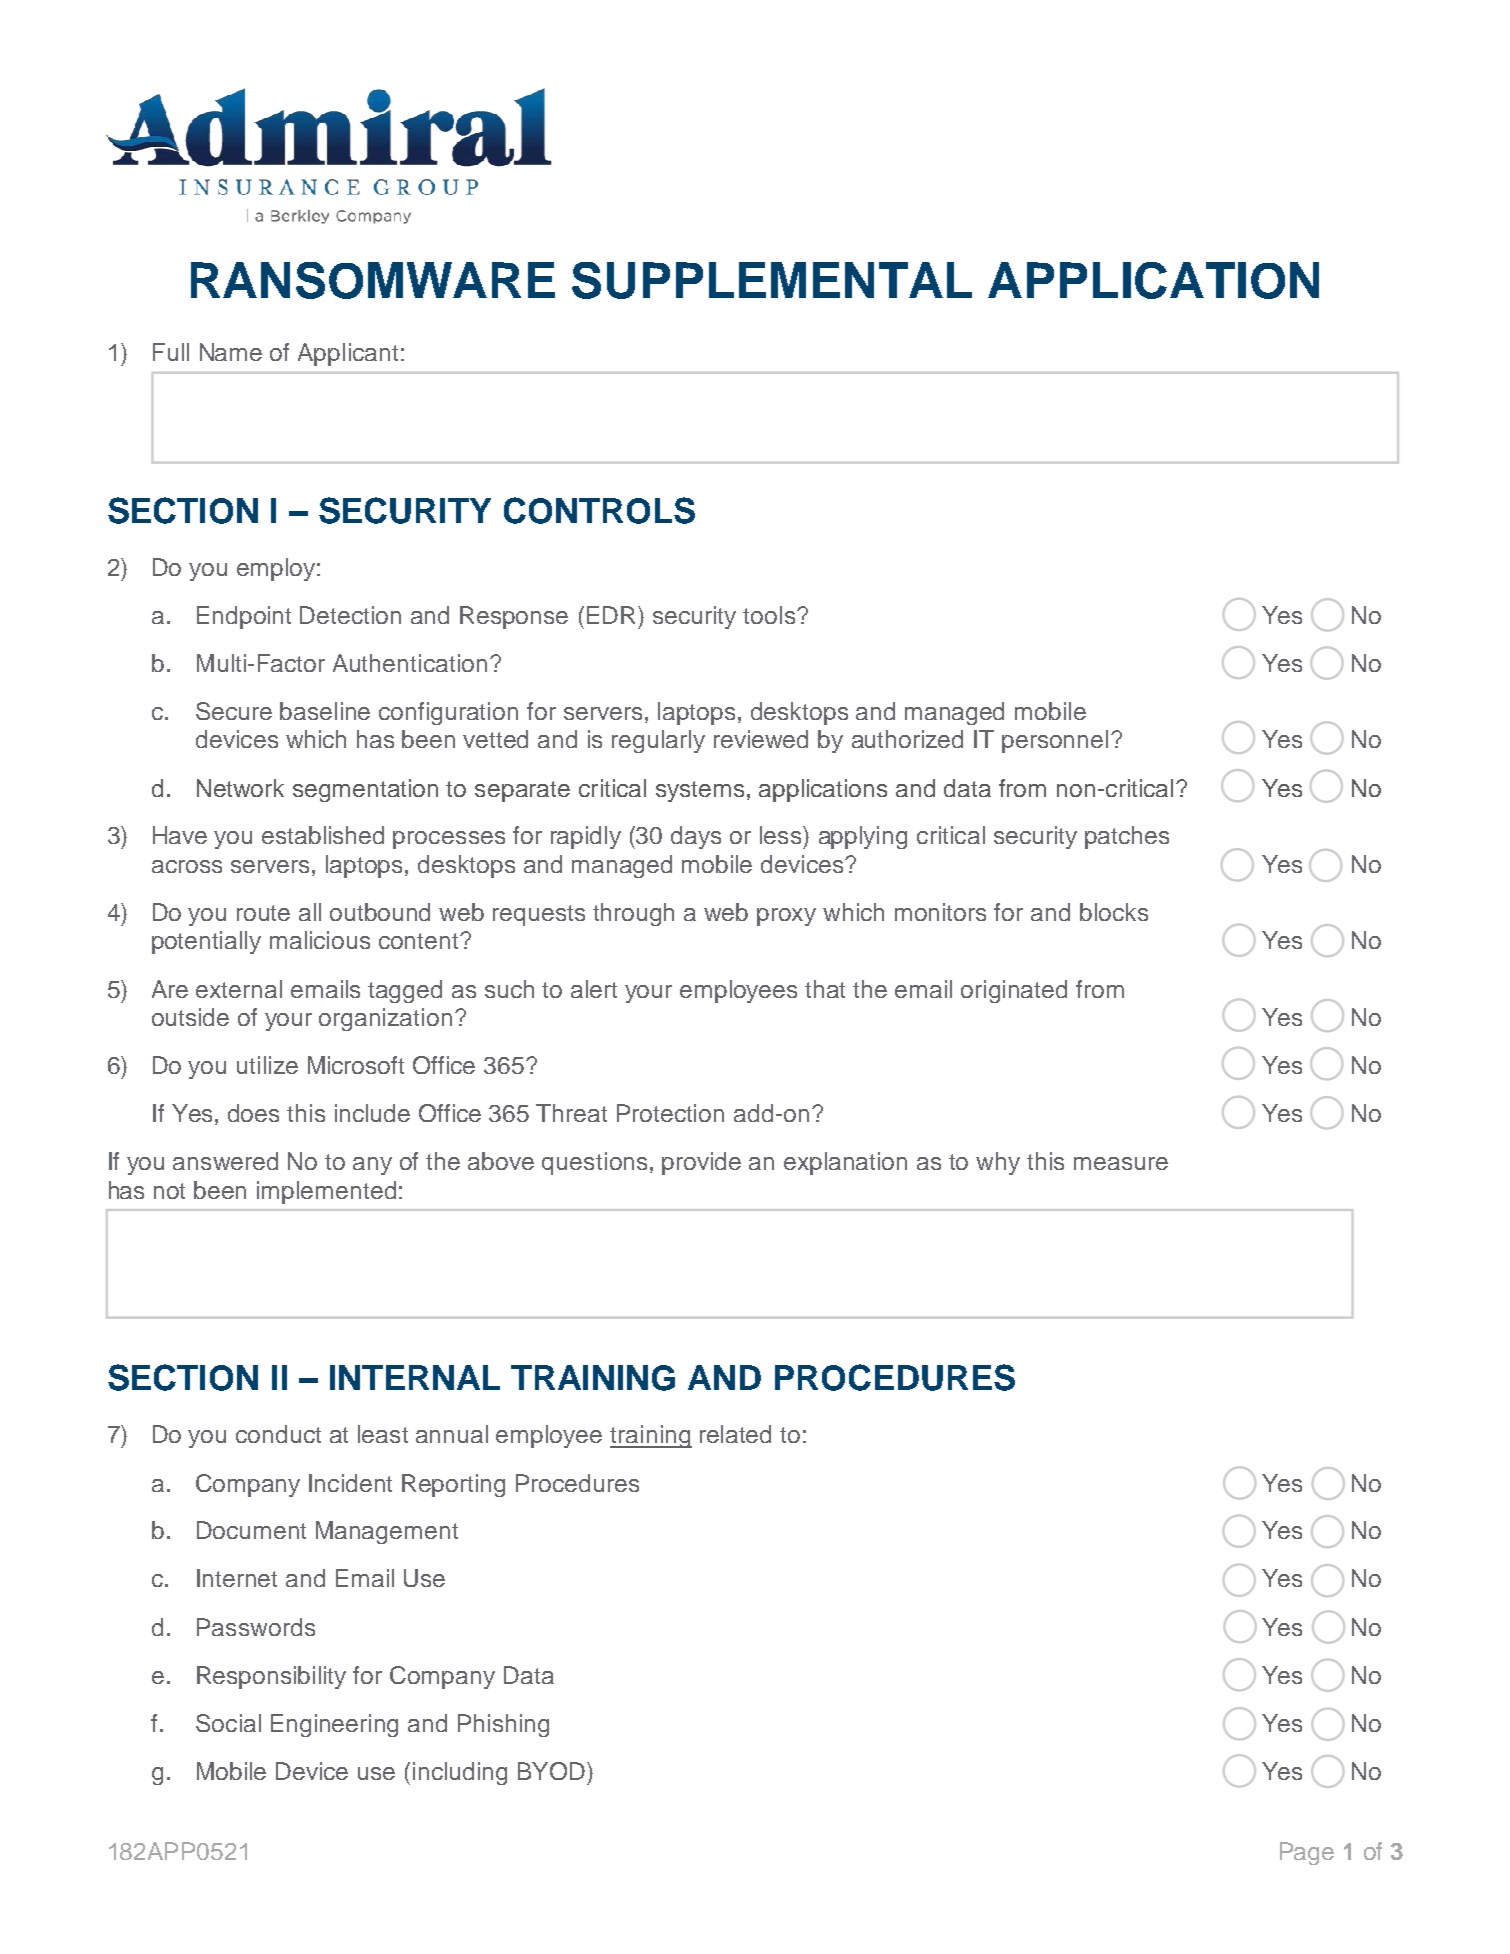 The image size is (1510, 1954). What do you see at coordinates (1114, 912) in the screenshot?
I see `blocks` at bounding box center [1114, 912].
